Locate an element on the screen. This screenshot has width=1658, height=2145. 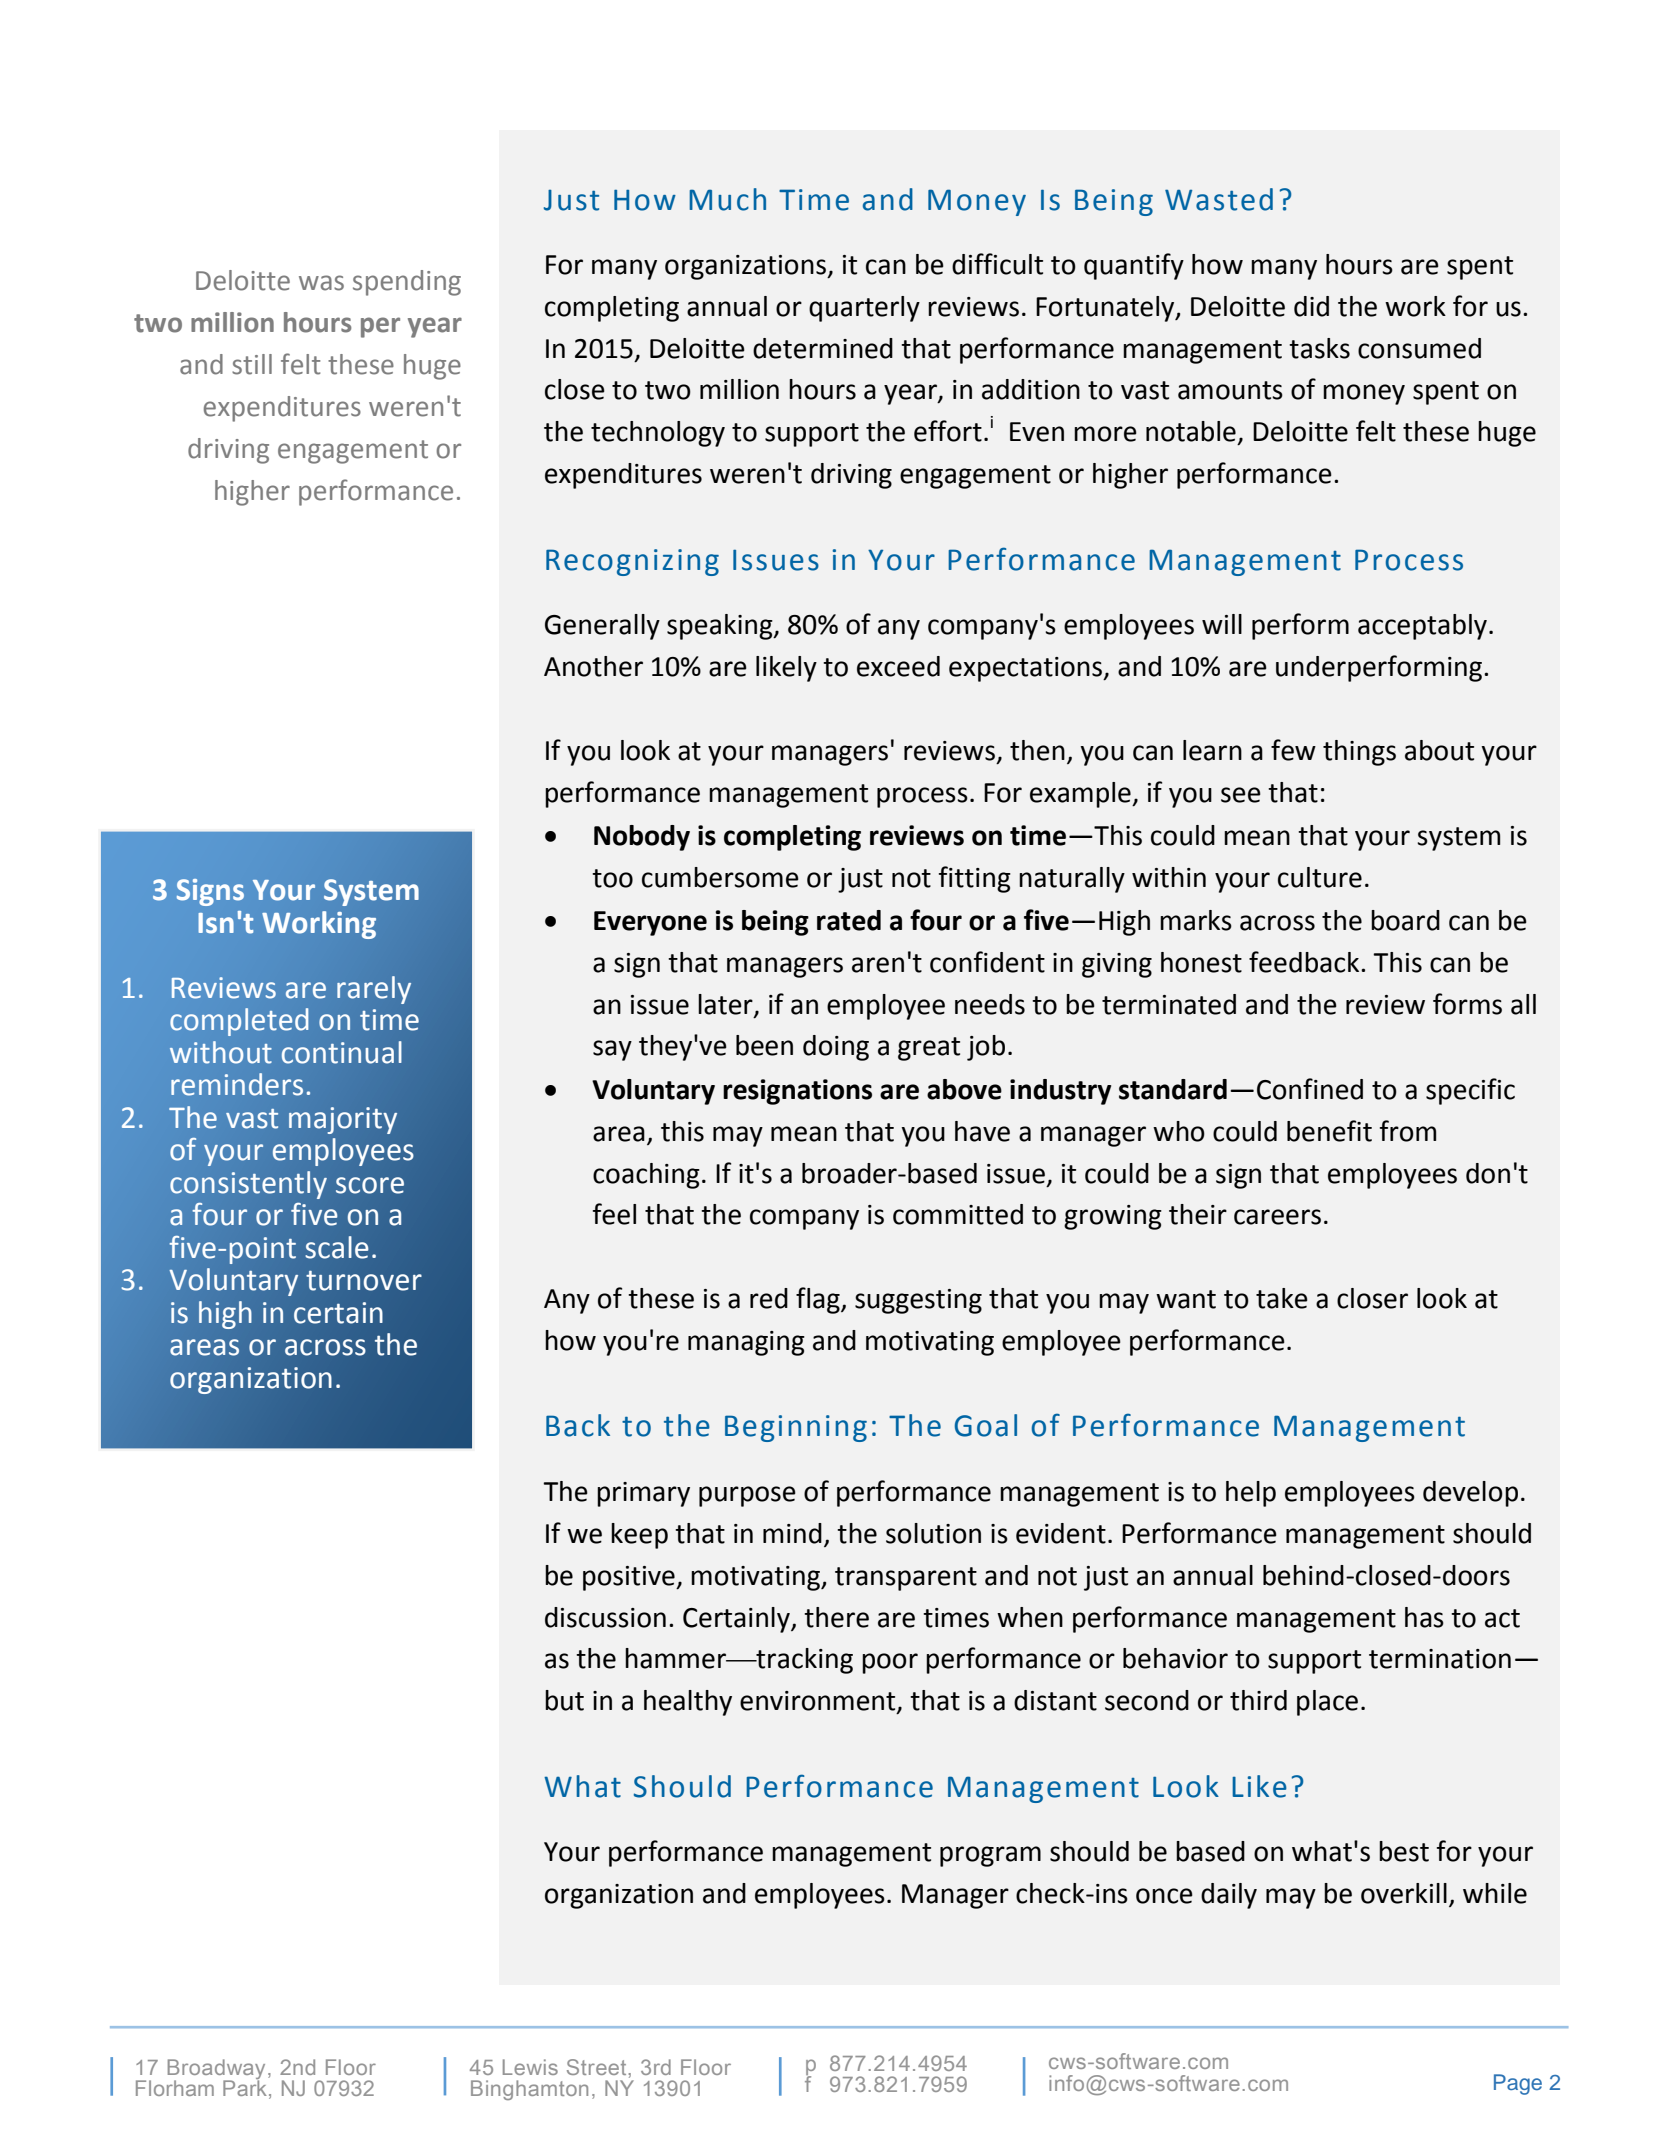
turnover is located at coordinates (364, 1280).
